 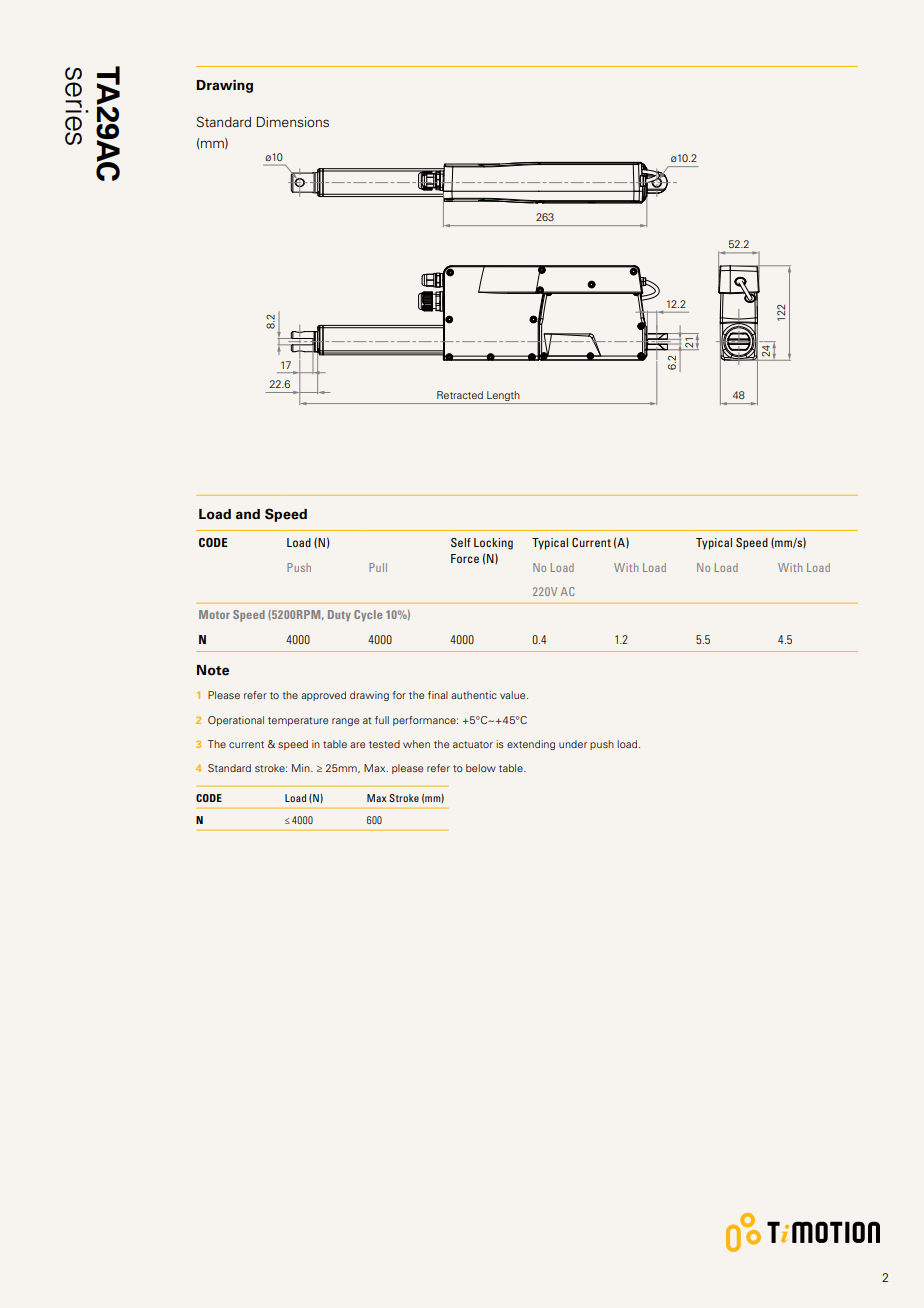 What do you see at coordinates (531, 745) in the page?
I see `extending` at bounding box center [531, 745].
